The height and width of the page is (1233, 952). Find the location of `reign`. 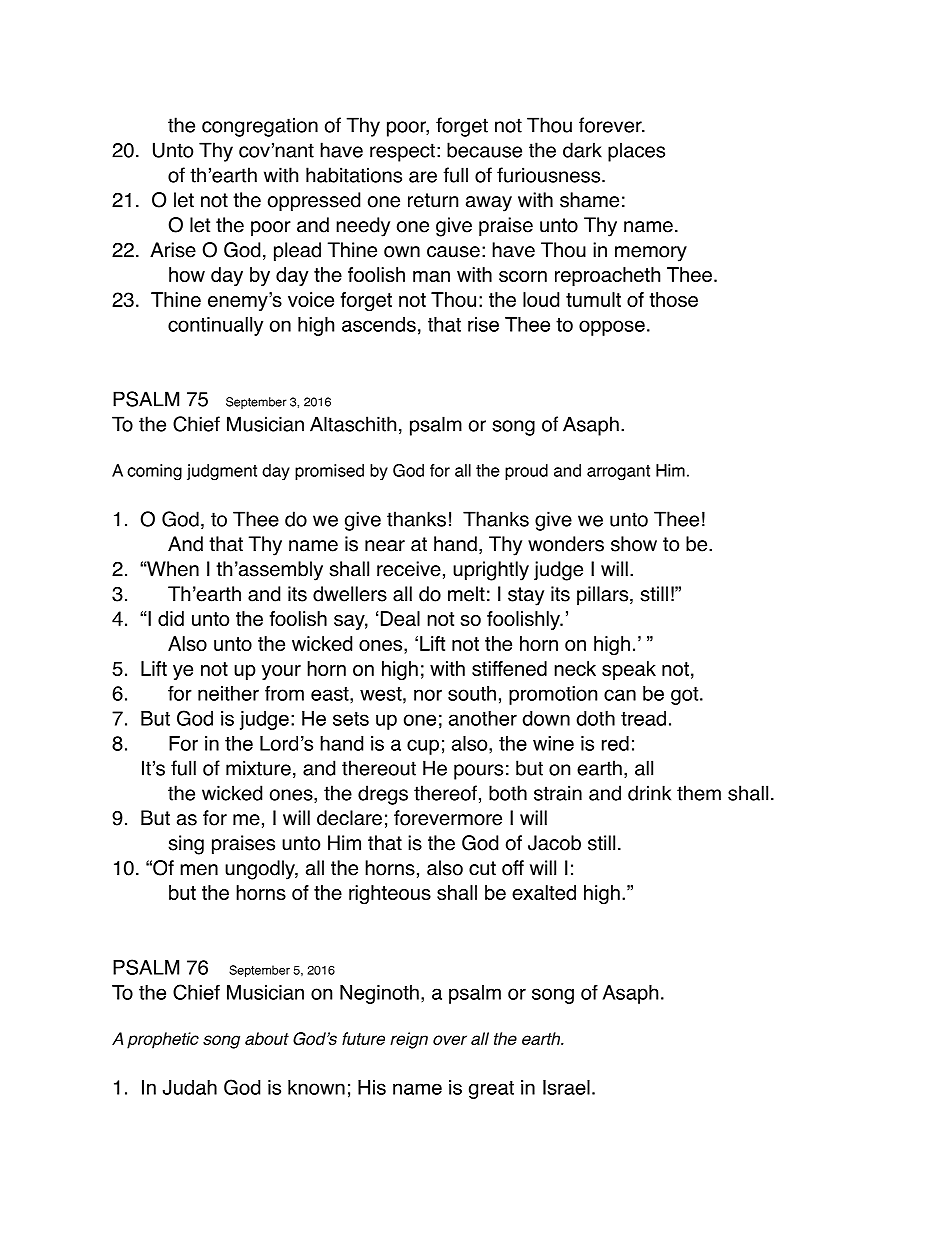

reign is located at coordinates (409, 1040).
